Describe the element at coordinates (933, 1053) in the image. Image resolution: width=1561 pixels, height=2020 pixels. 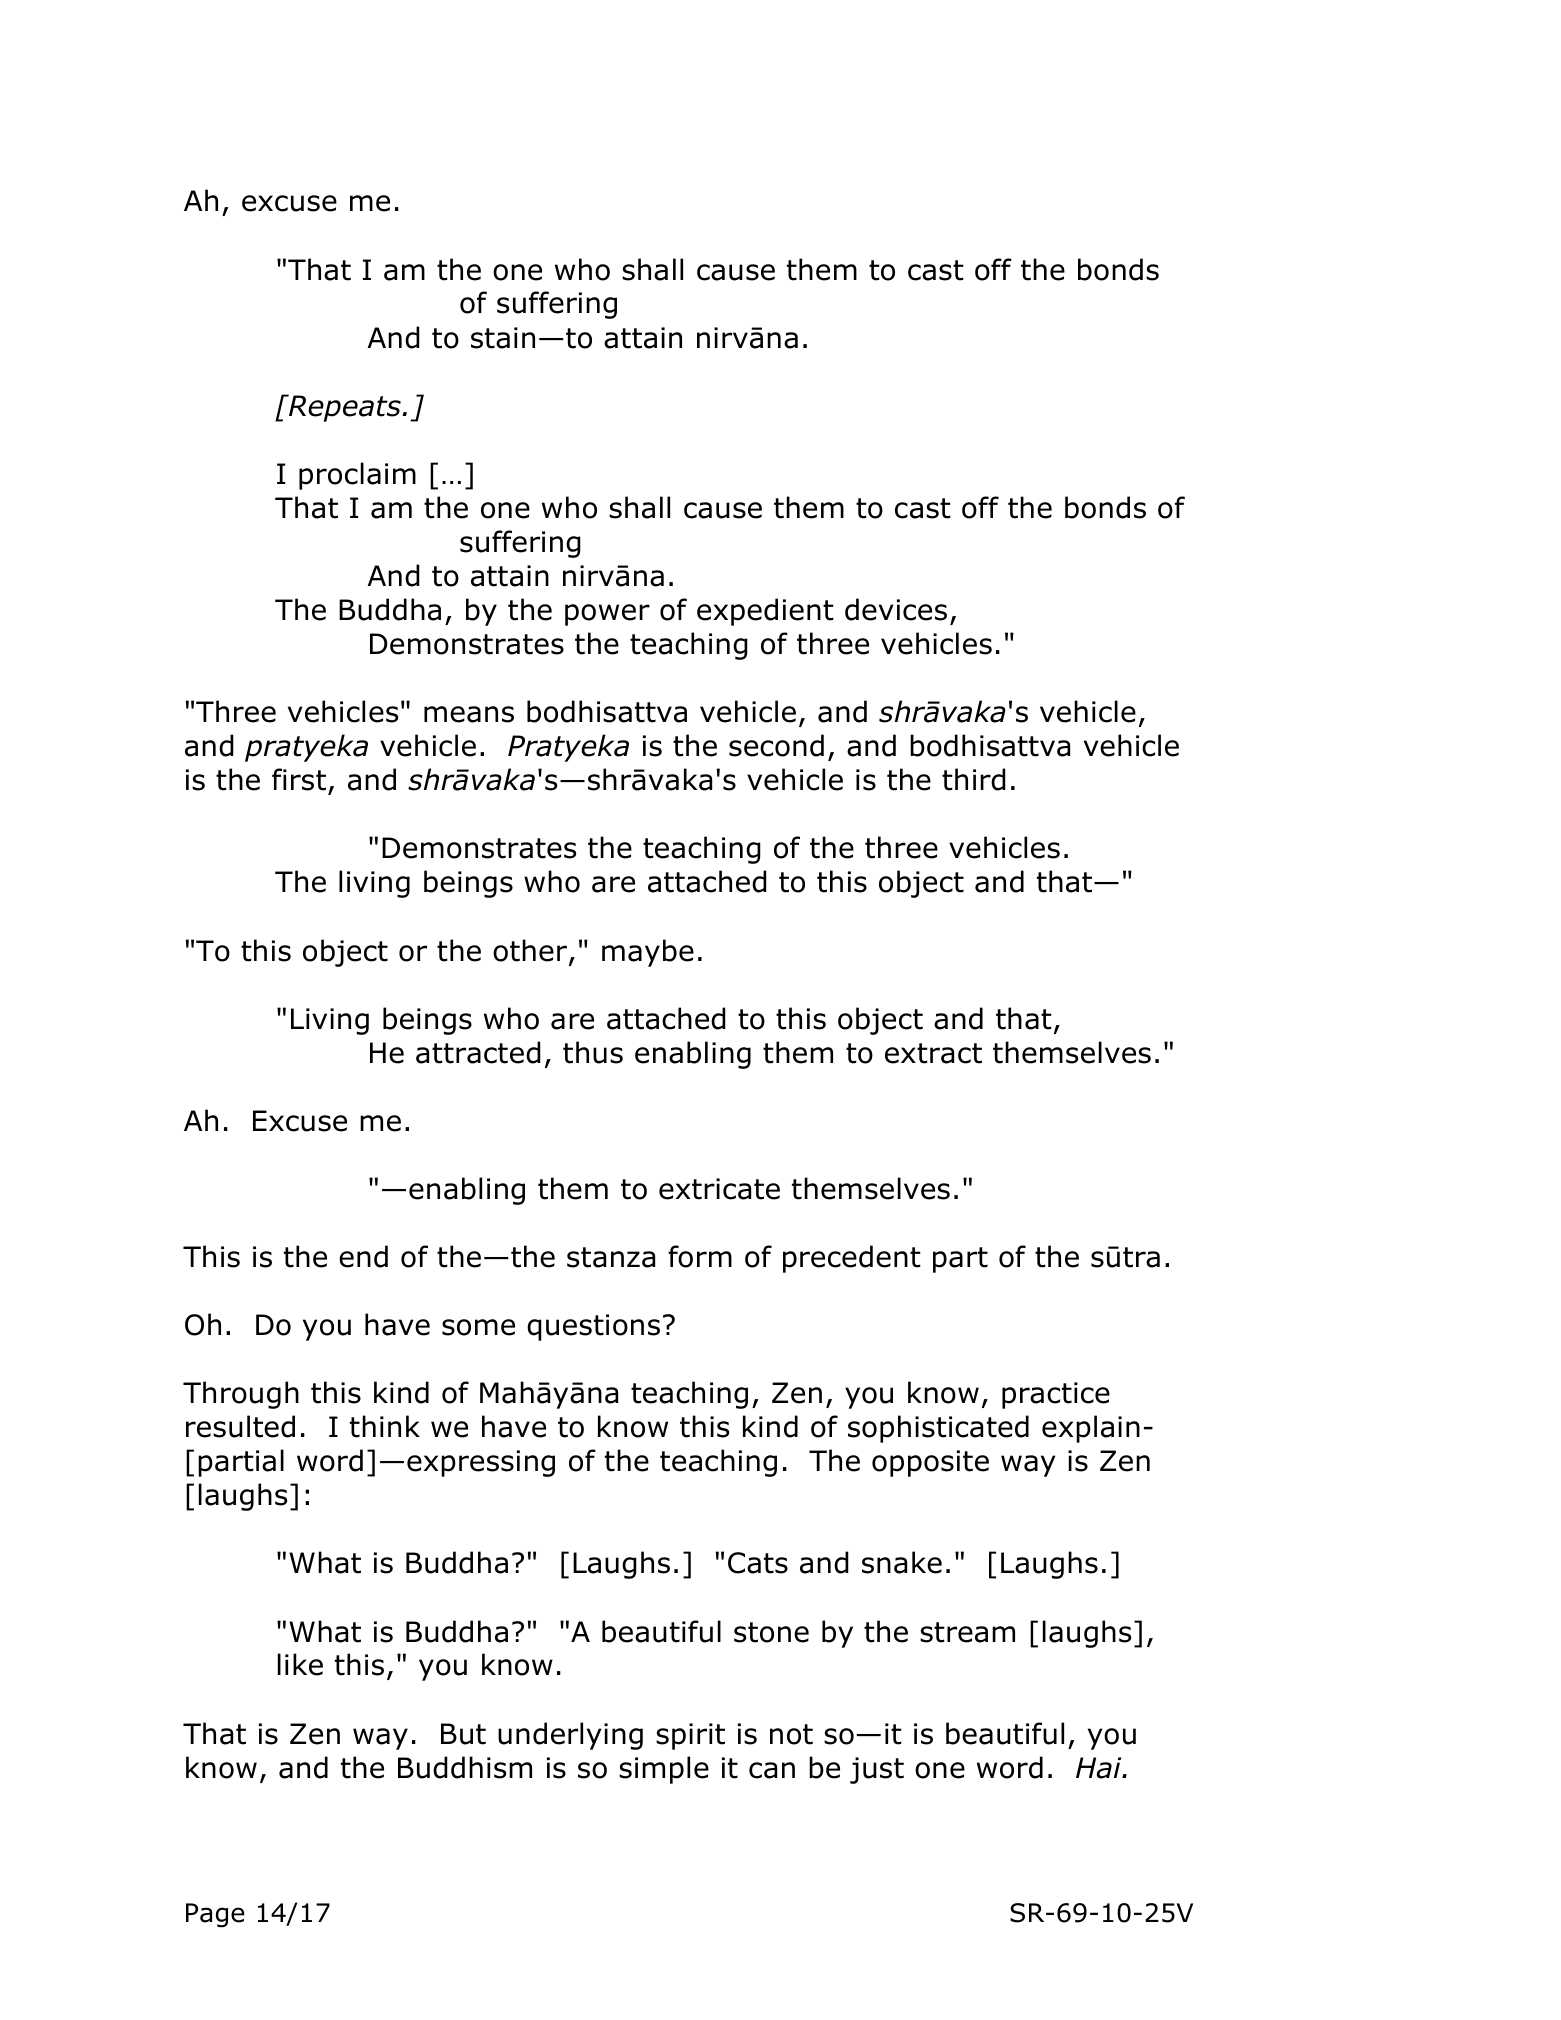
I see `extract` at that location.
